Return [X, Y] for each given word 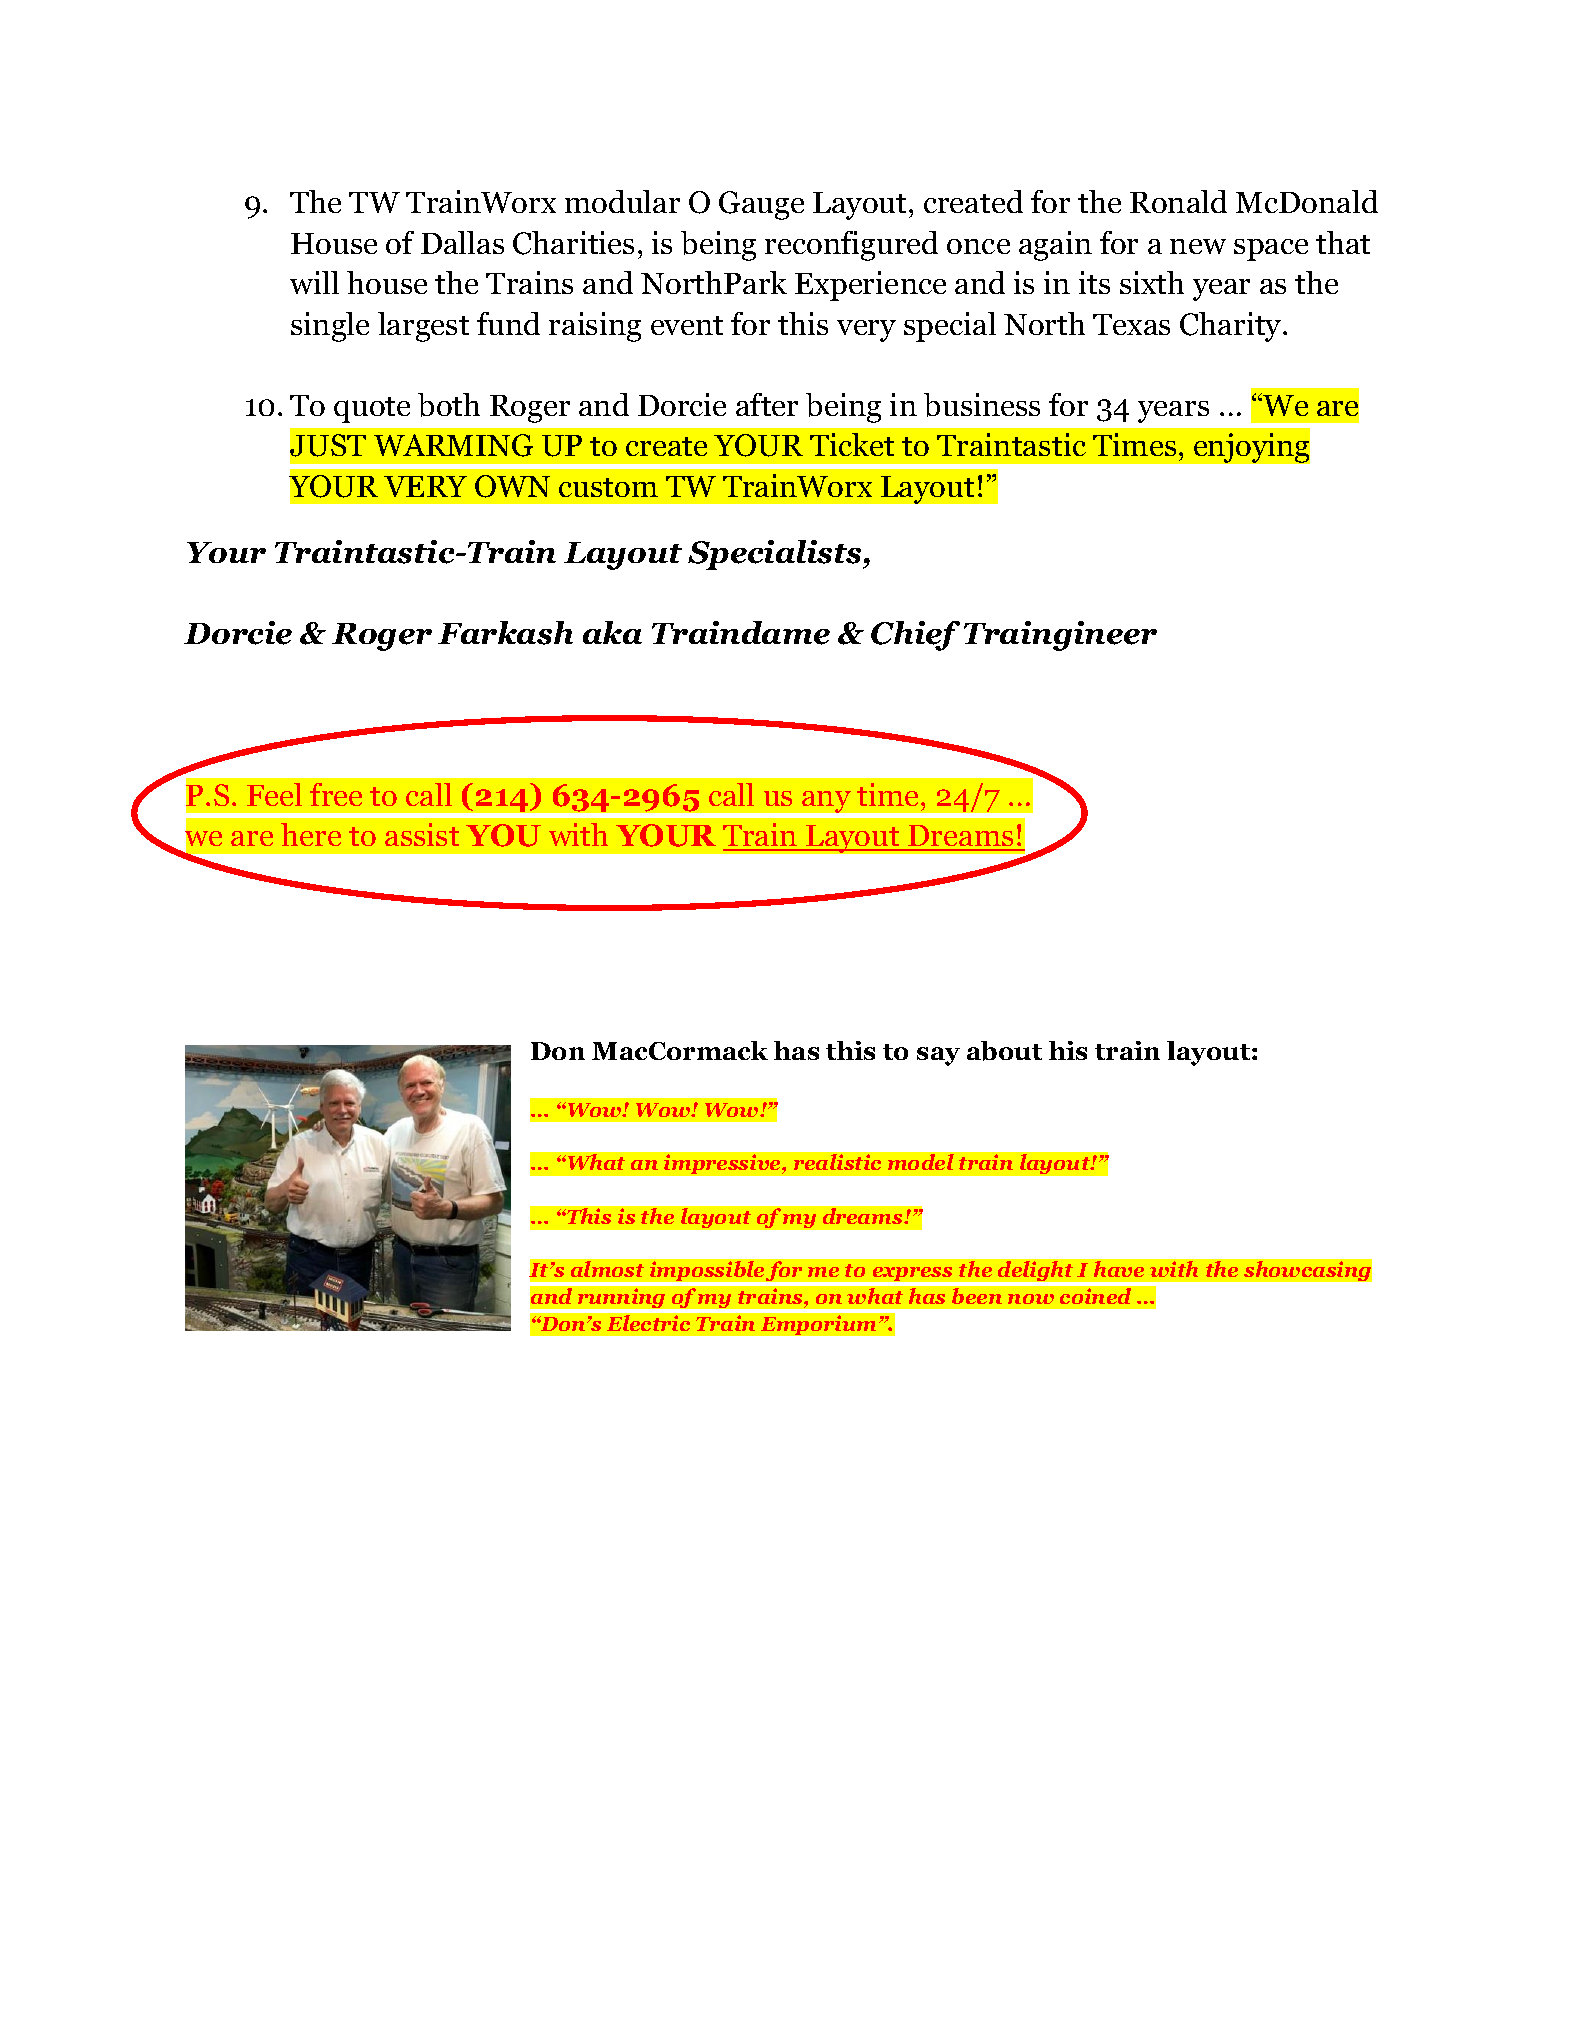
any [826, 802]
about [1004, 1051]
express [912, 1276]
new [1198, 246]
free [336, 794]
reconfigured [851, 246]
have [1119, 1269]
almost [607, 1269]
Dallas [462, 242]
